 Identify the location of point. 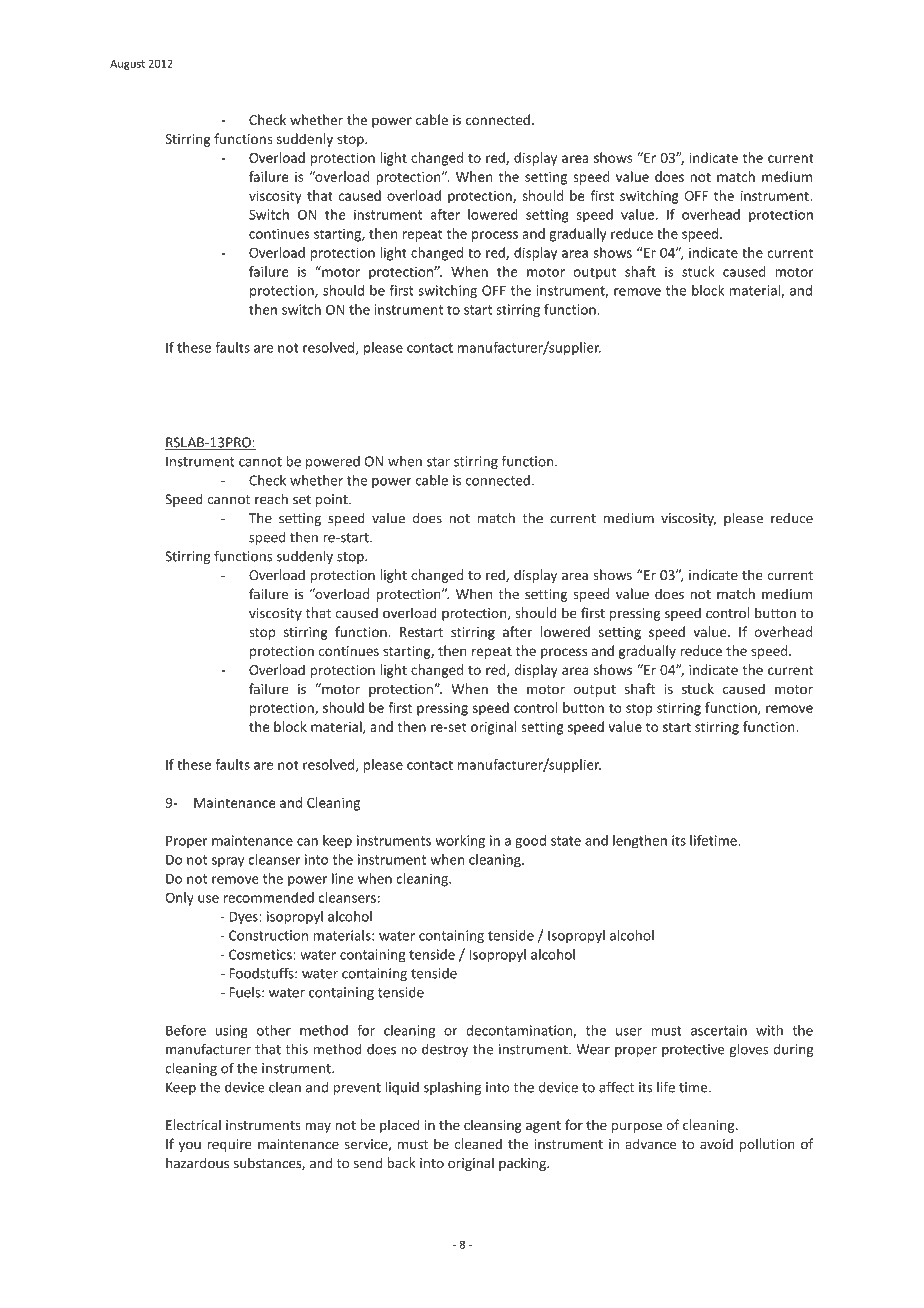
(333, 500).
